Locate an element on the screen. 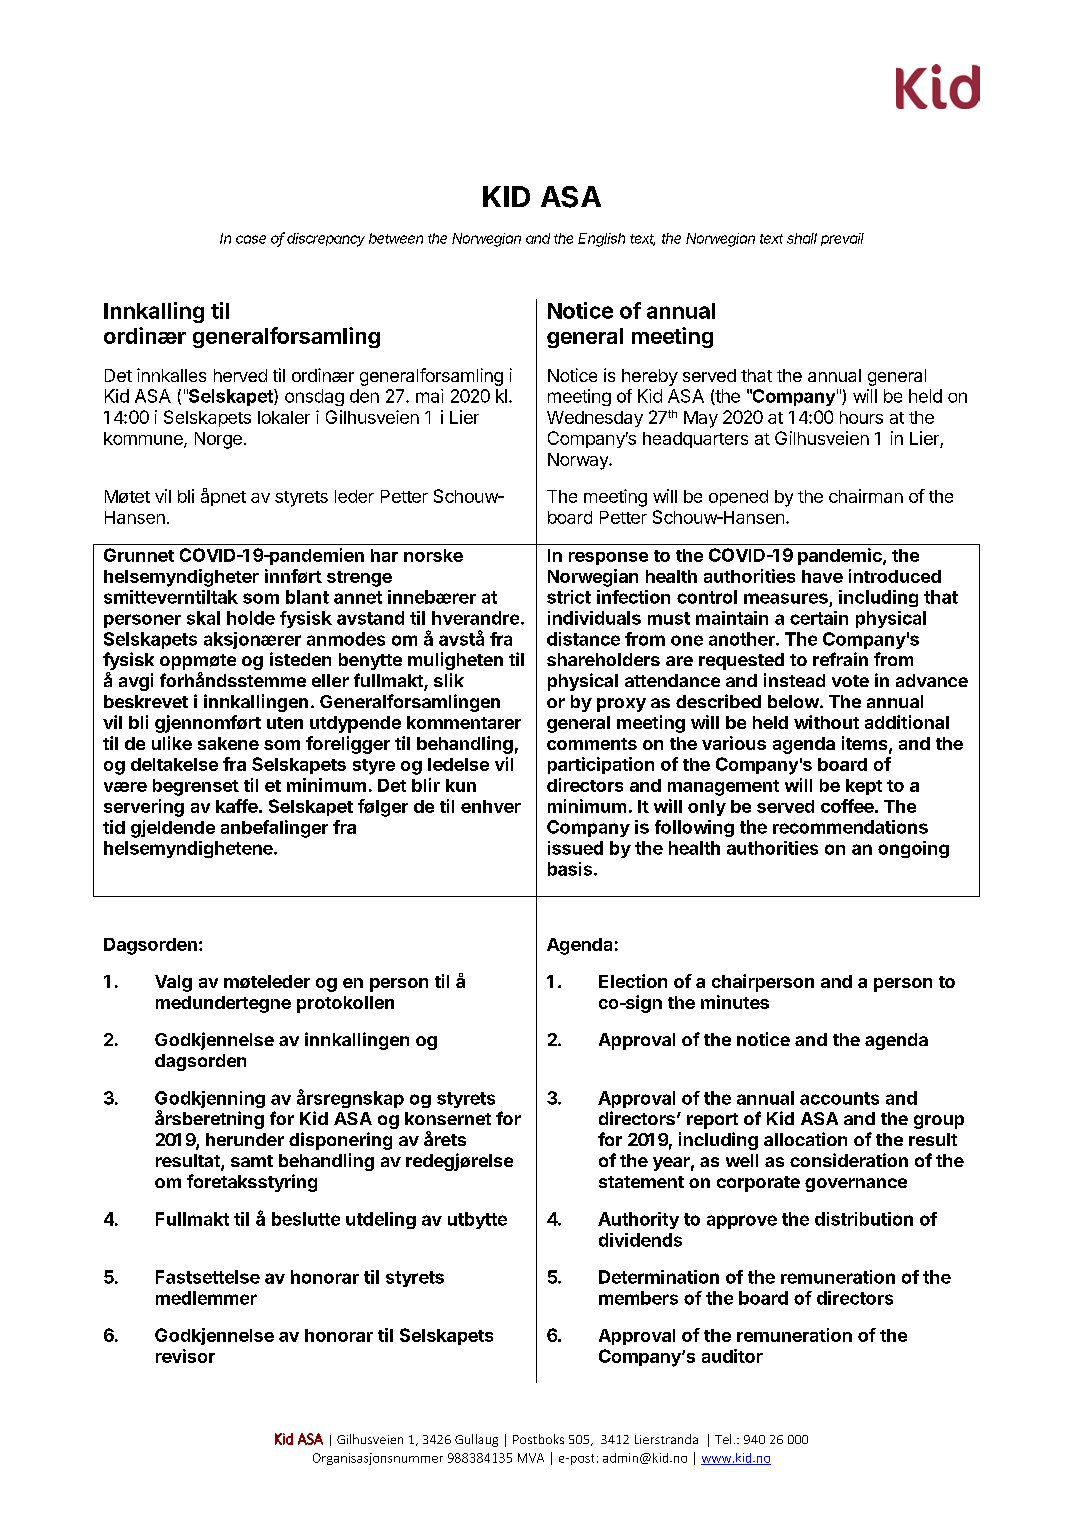  eller is located at coordinates (330, 680).
